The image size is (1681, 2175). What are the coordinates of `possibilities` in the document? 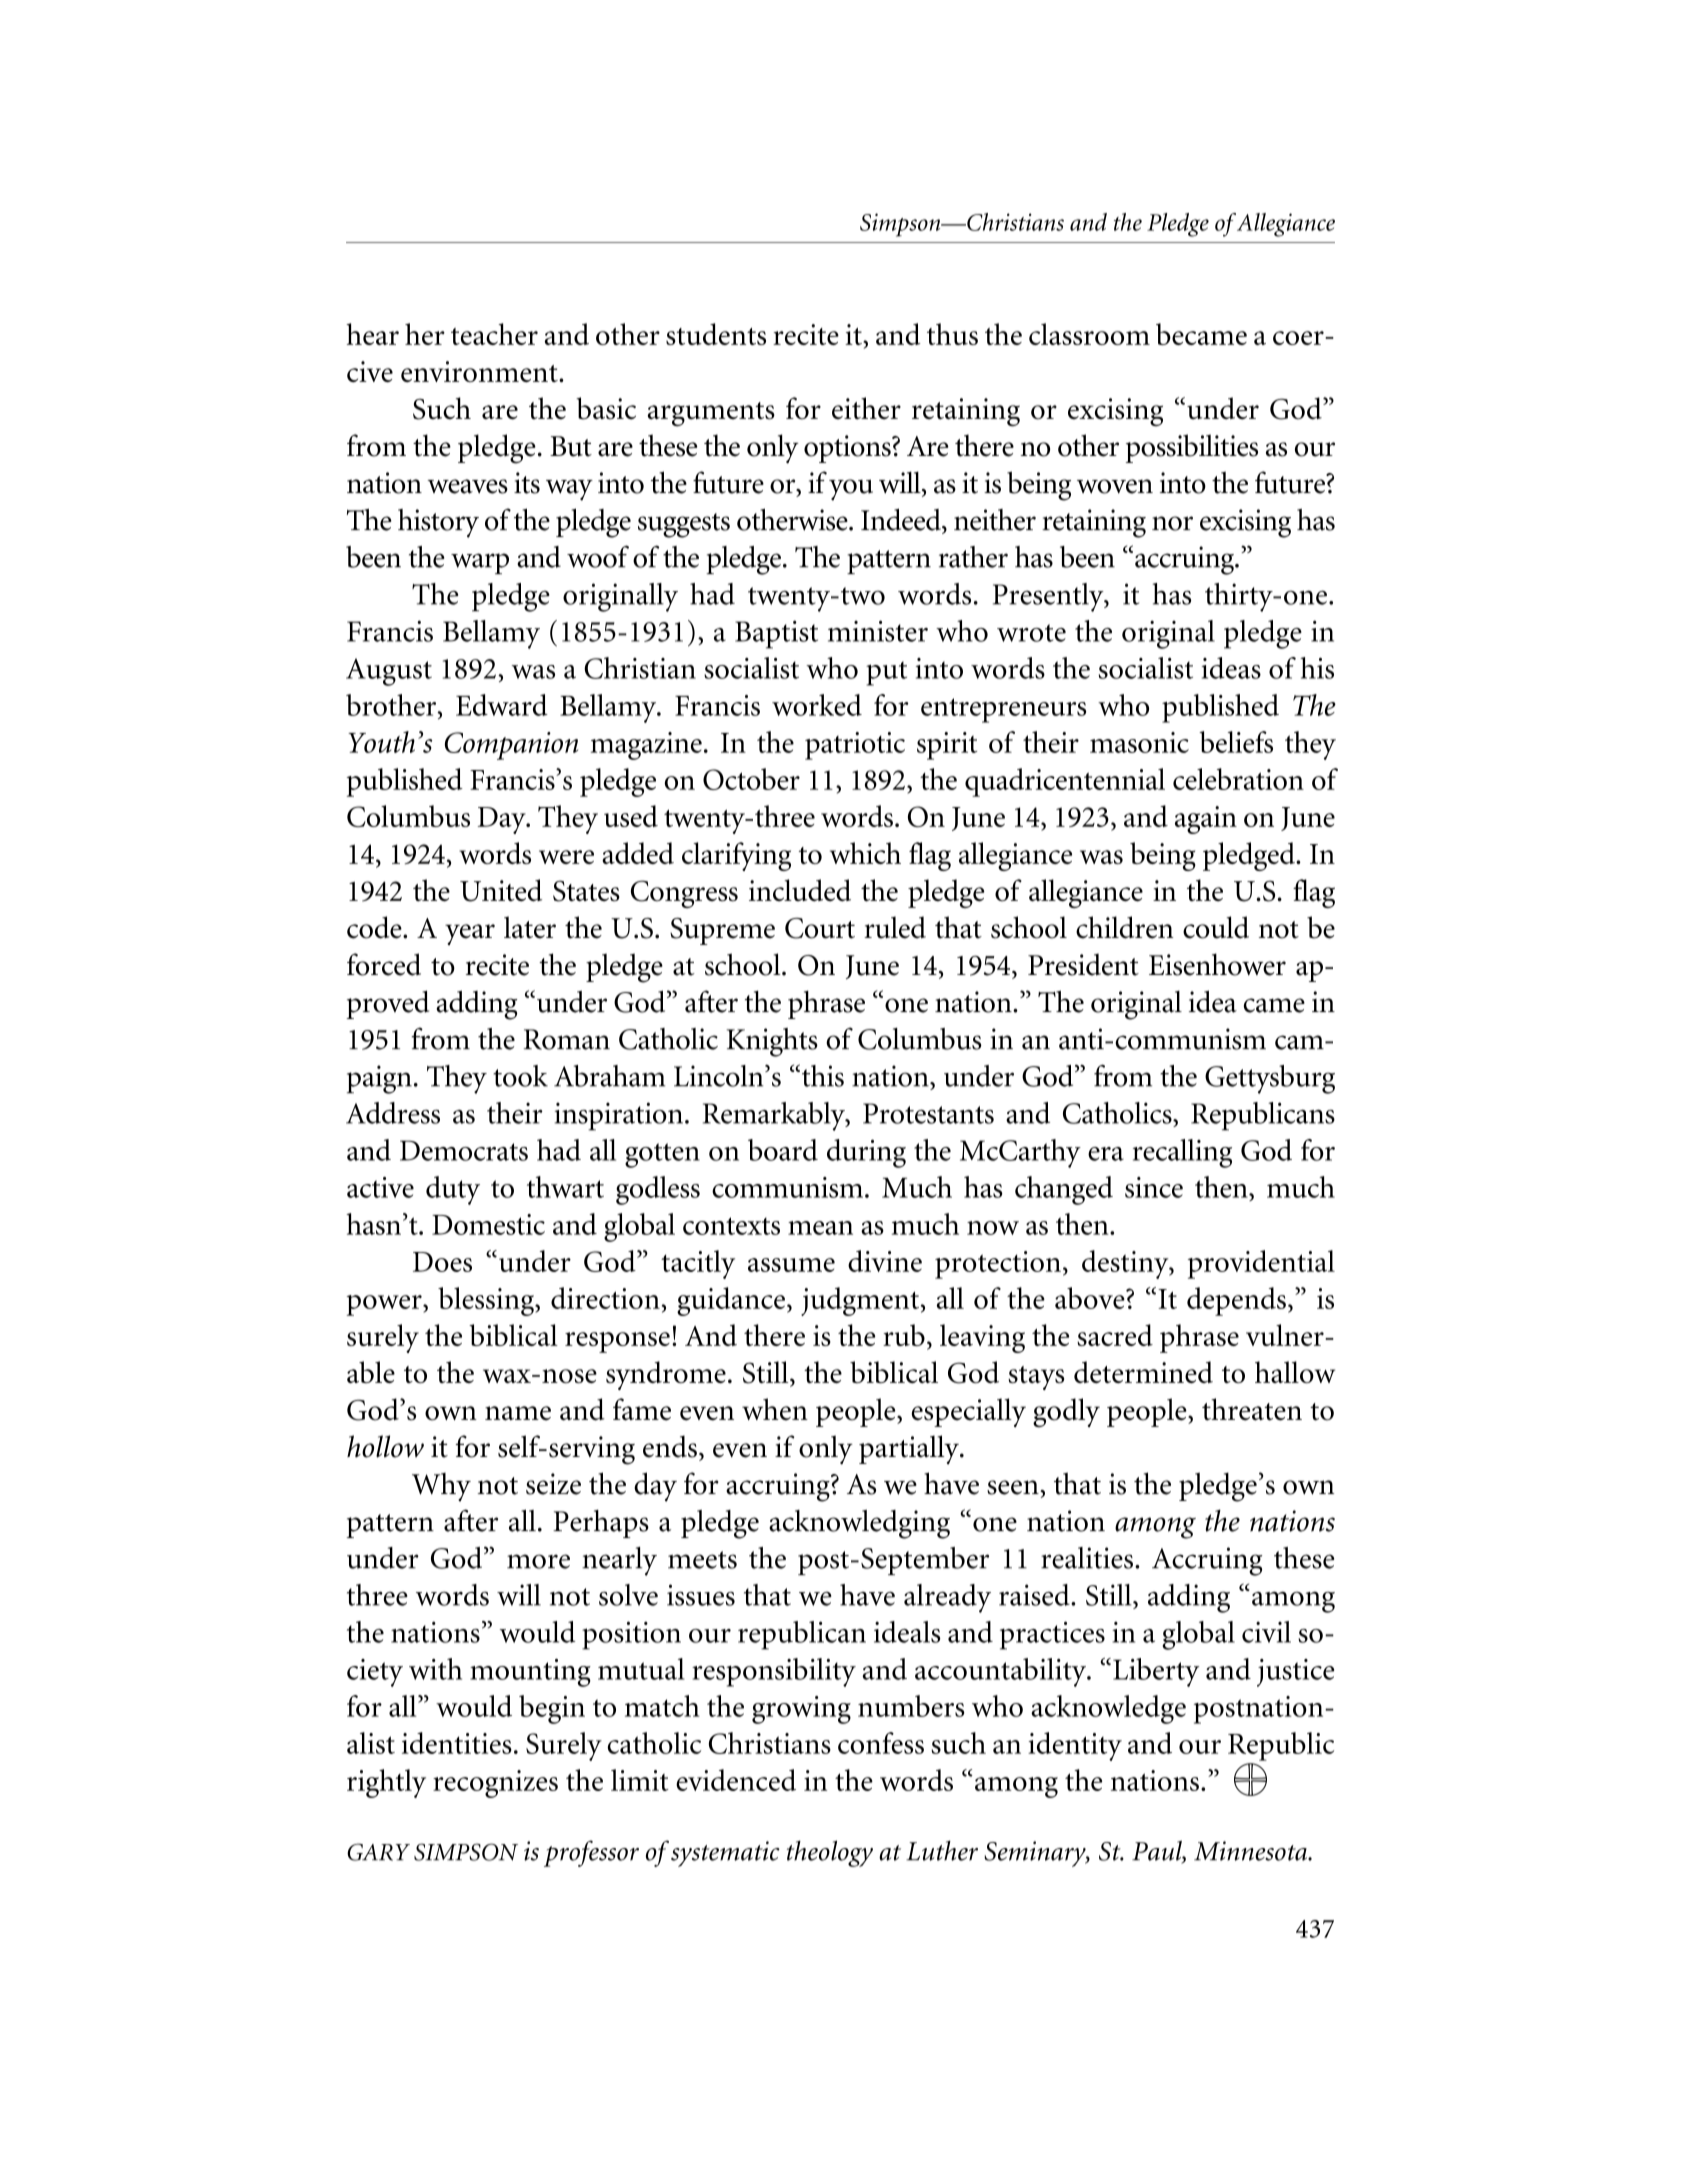 It's located at (1192, 448).
